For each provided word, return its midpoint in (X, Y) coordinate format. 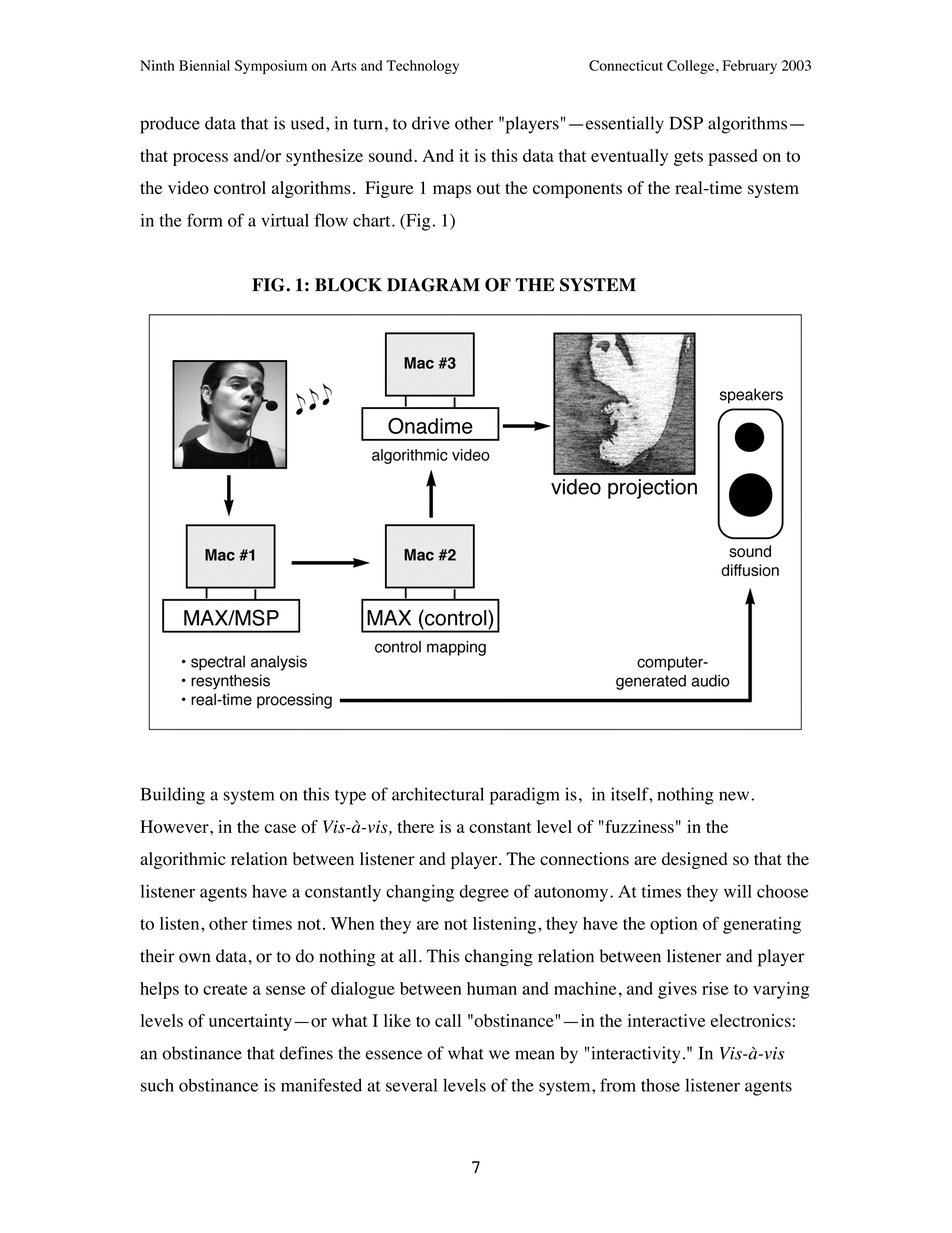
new (735, 796)
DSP (686, 123)
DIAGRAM (433, 285)
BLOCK (348, 285)
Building (173, 796)
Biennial (204, 65)
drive (431, 123)
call (448, 1020)
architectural (438, 794)
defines (306, 1053)
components (577, 190)
